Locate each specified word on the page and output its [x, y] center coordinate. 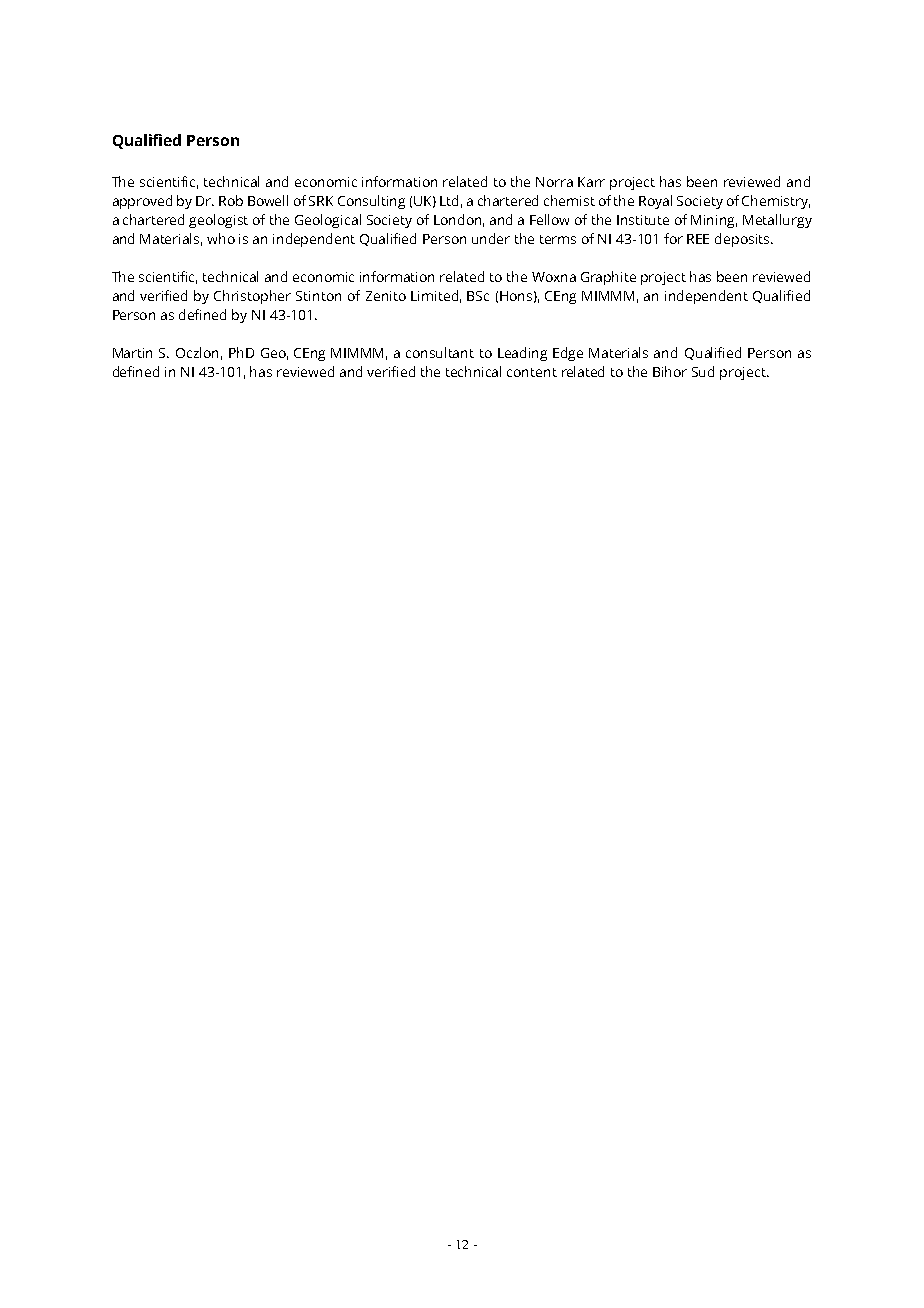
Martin [132, 353]
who [221, 238]
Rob [231, 200]
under [491, 238]
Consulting [371, 202]
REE [698, 239]
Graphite [608, 278]
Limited [434, 295]
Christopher [252, 297]
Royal [655, 202]
